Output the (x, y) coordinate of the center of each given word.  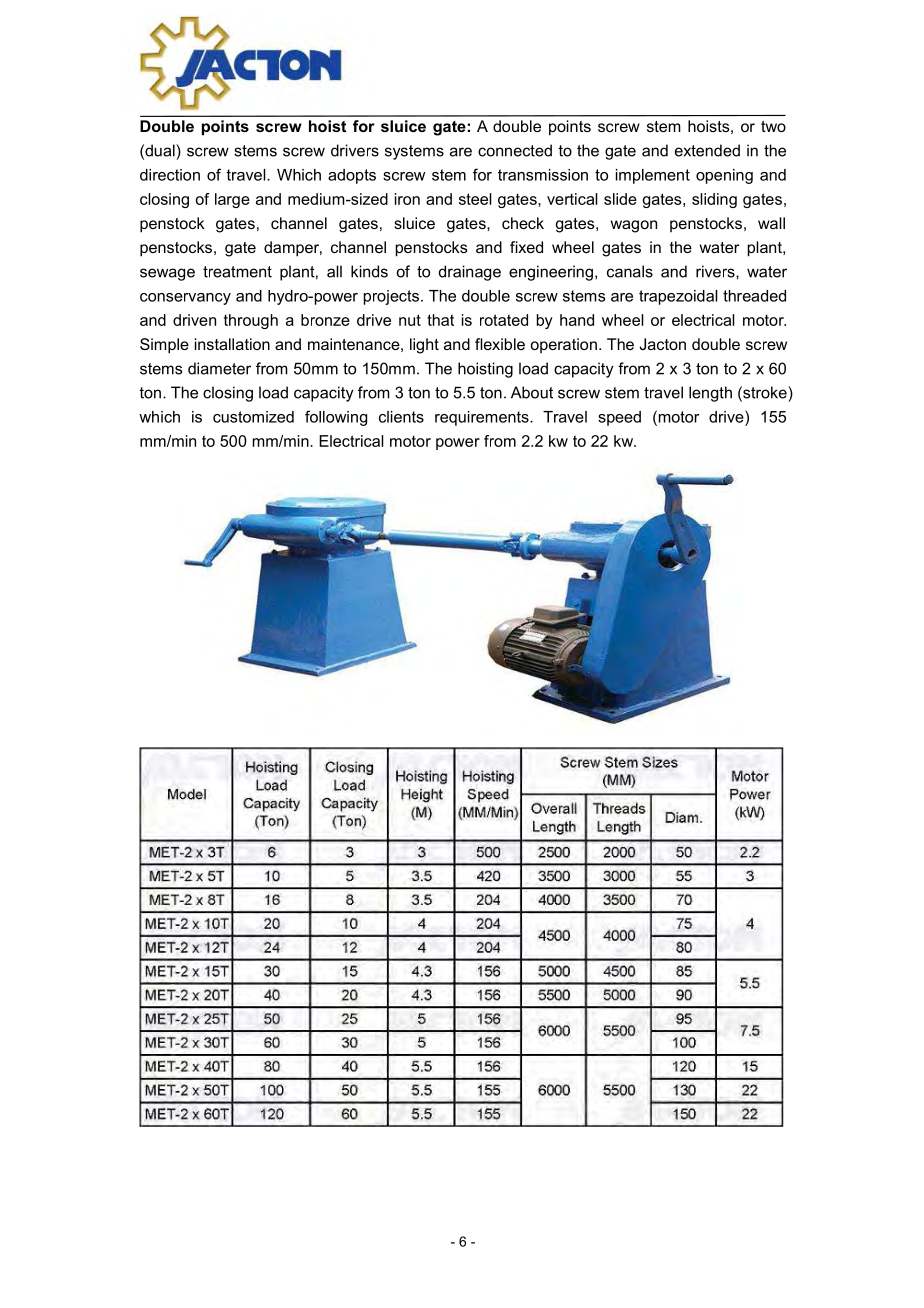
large (232, 200)
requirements (483, 418)
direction (170, 175)
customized (253, 417)
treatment (237, 272)
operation (563, 345)
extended (707, 150)
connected (515, 150)
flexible (500, 344)
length (710, 394)
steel (475, 199)
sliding (714, 200)
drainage (470, 273)
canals (630, 271)
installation (232, 344)
